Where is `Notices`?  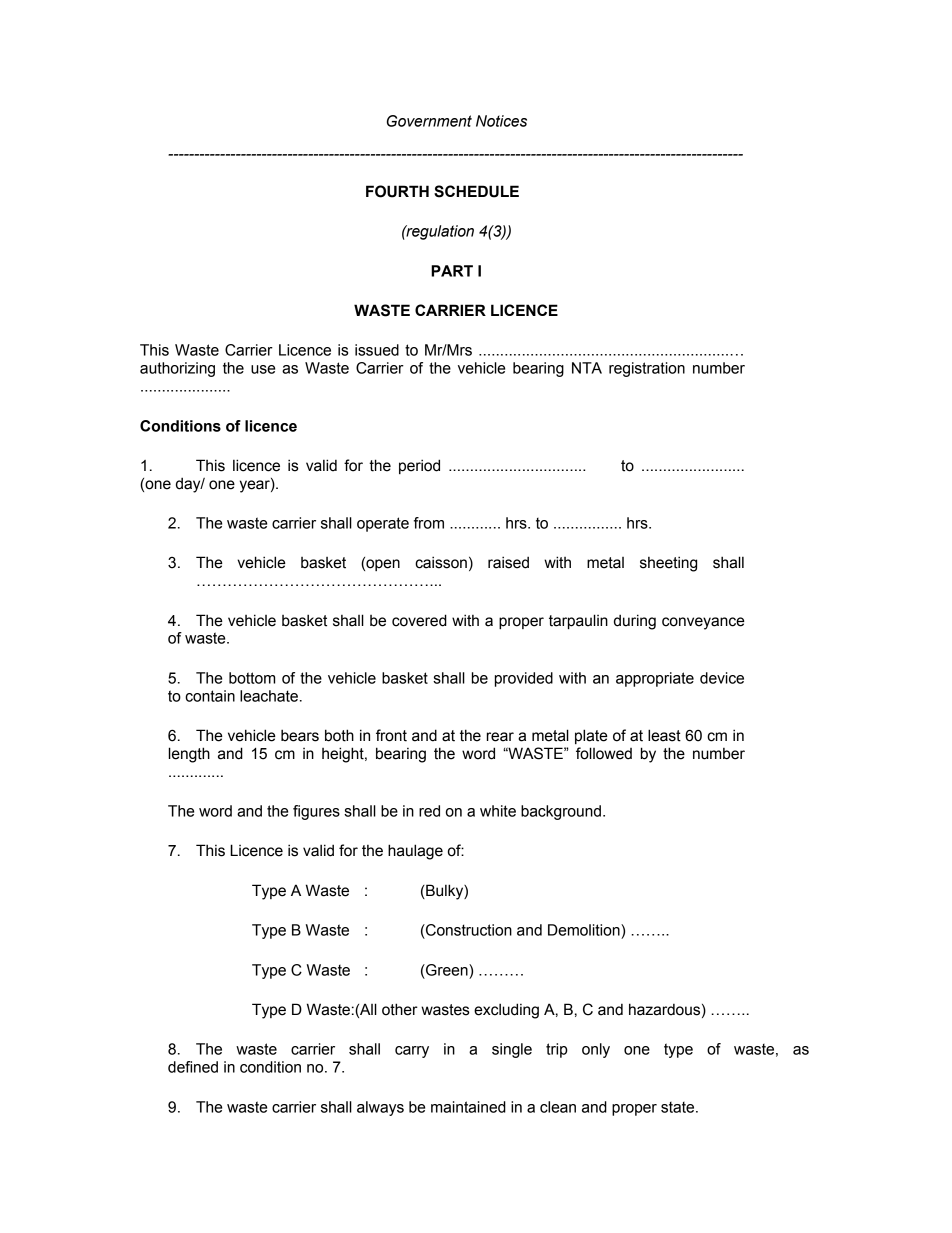
Notices is located at coordinates (501, 121).
